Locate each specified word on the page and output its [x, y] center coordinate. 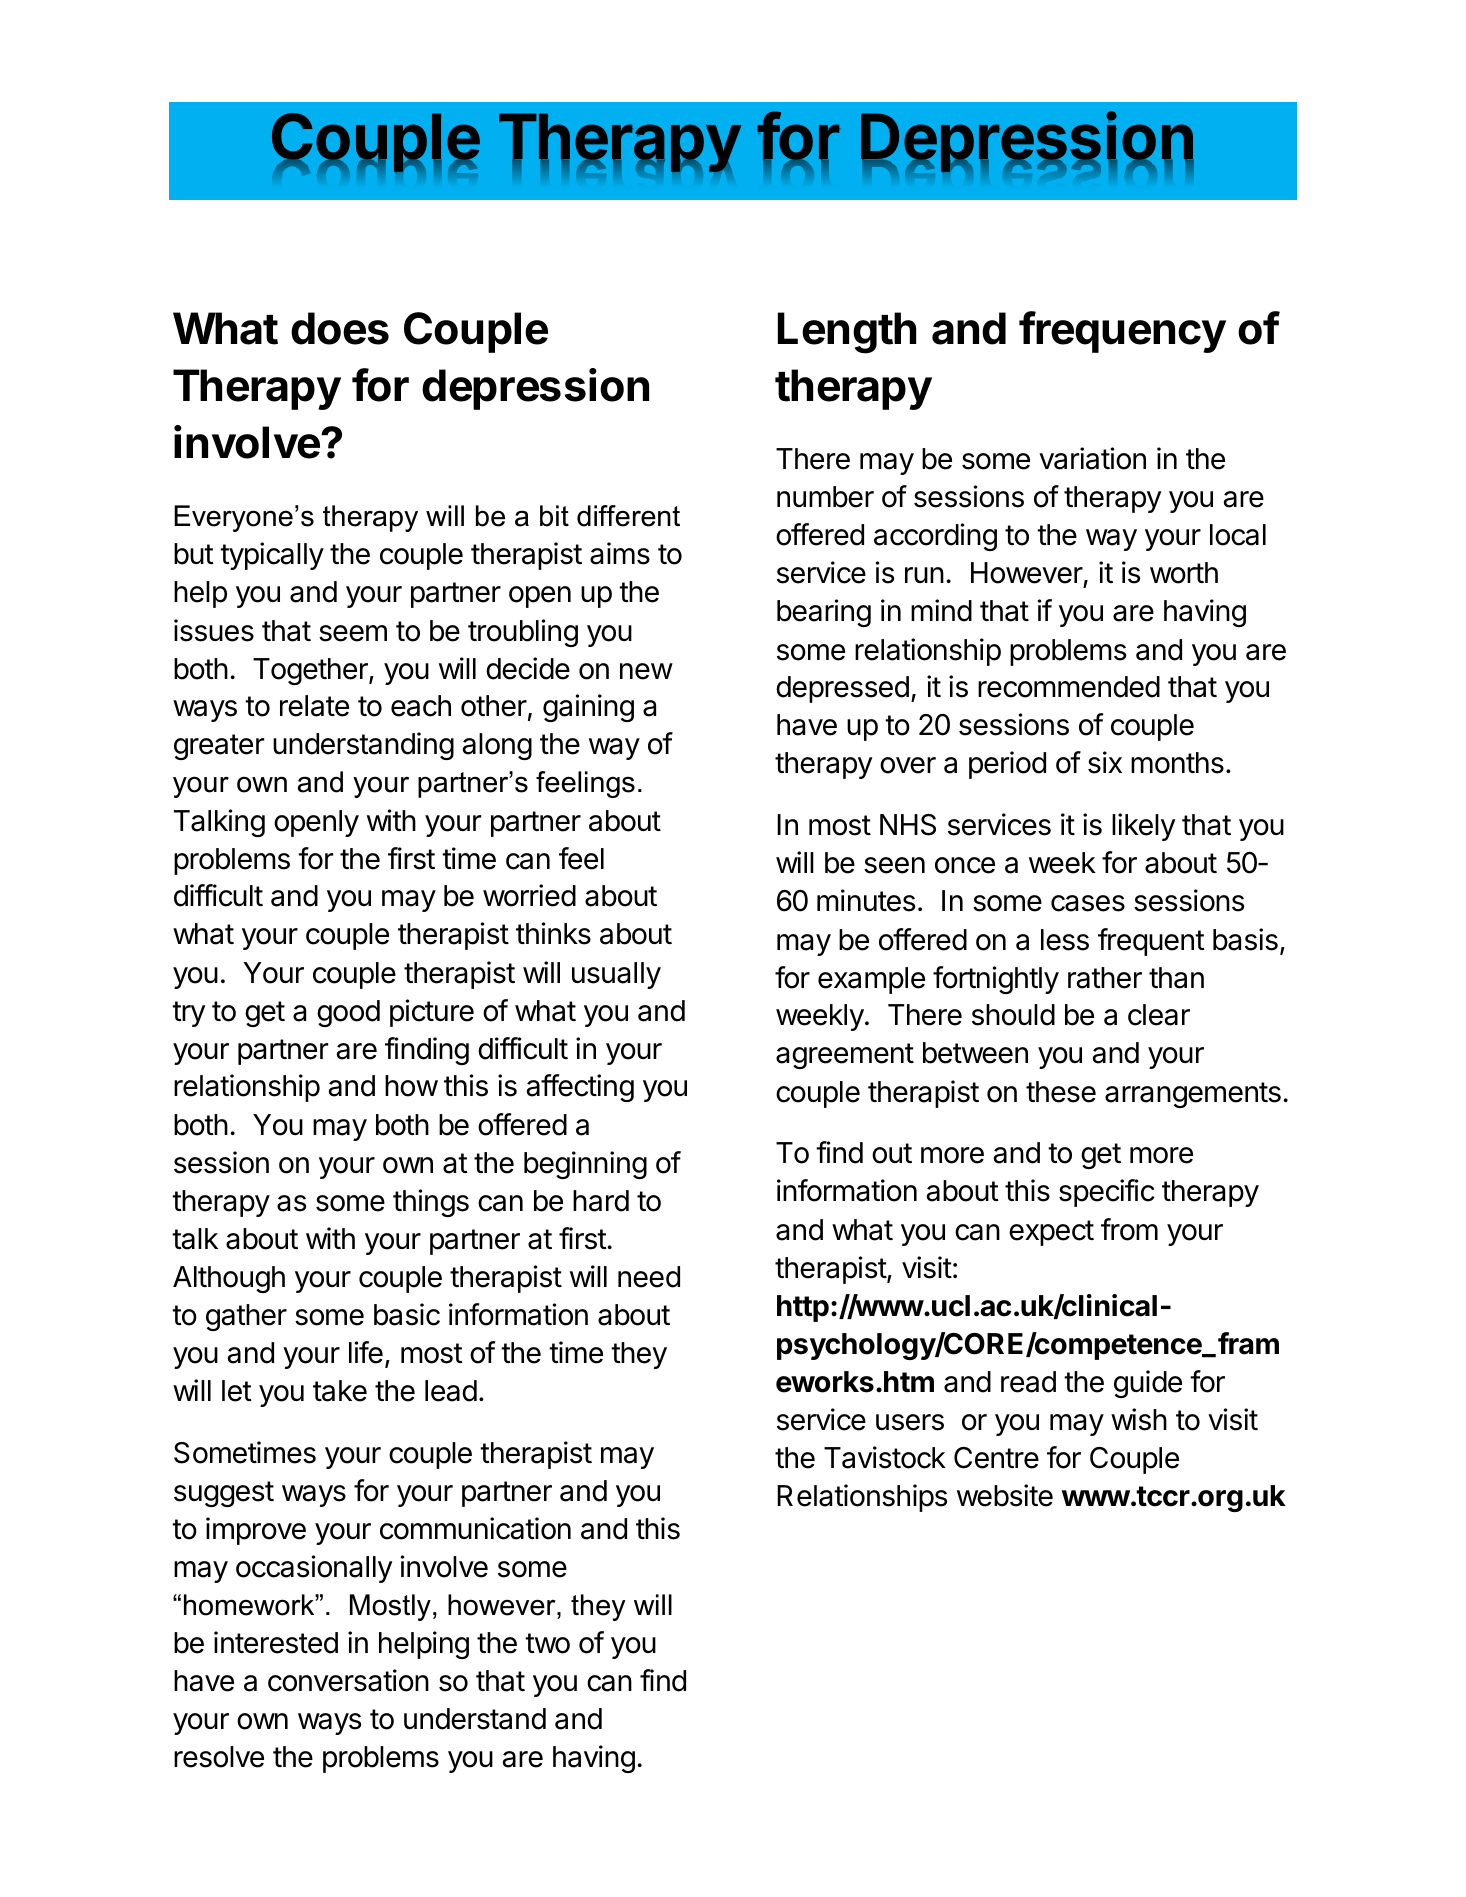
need [649, 1277]
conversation [348, 1680]
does [340, 328]
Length [847, 333]
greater [219, 747]
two [547, 1643]
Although [229, 1279]
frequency [1122, 332]
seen [894, 865]
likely [1143, 827]
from [1129, 1229]
